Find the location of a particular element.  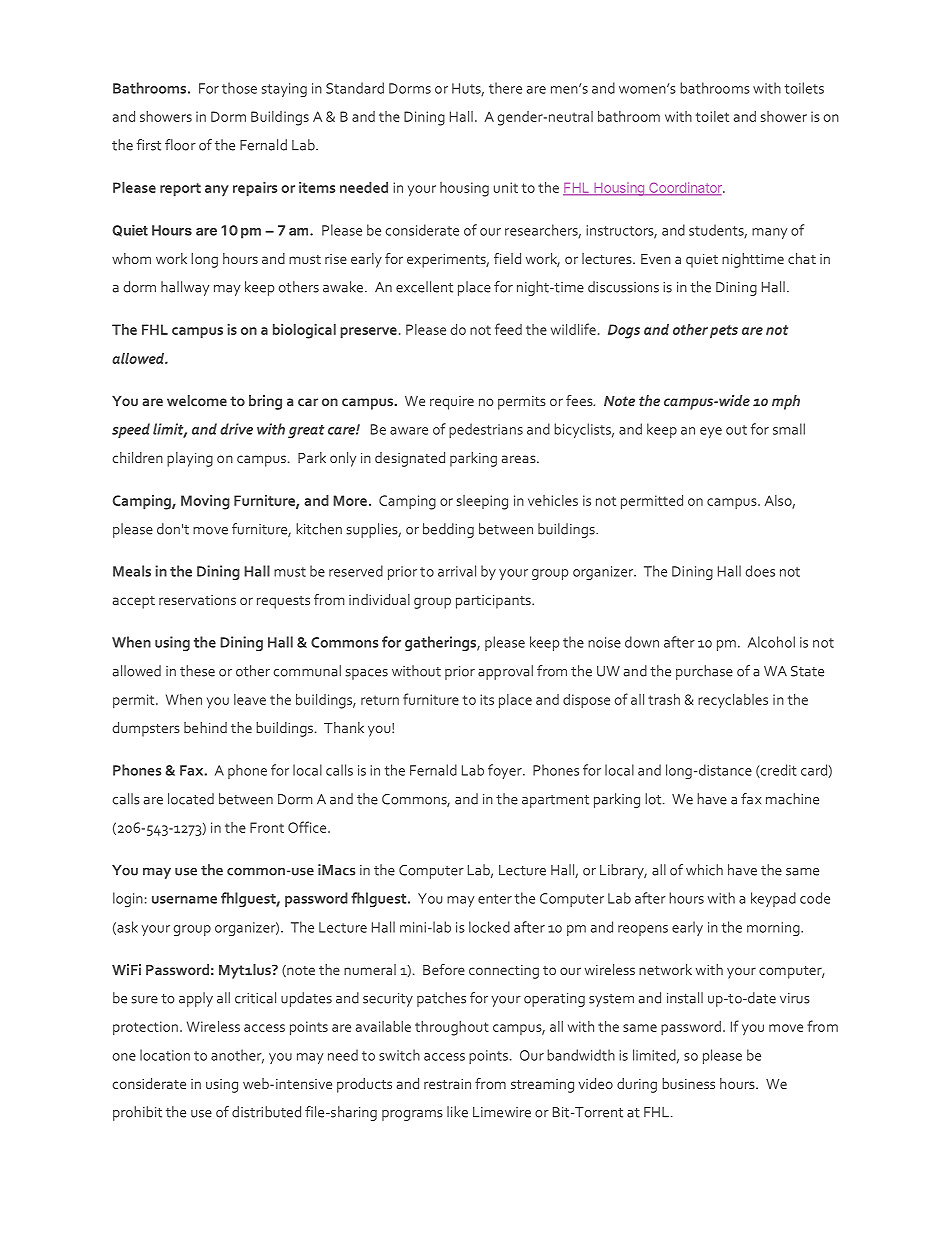

feed is located at coordinates (508, 329).
